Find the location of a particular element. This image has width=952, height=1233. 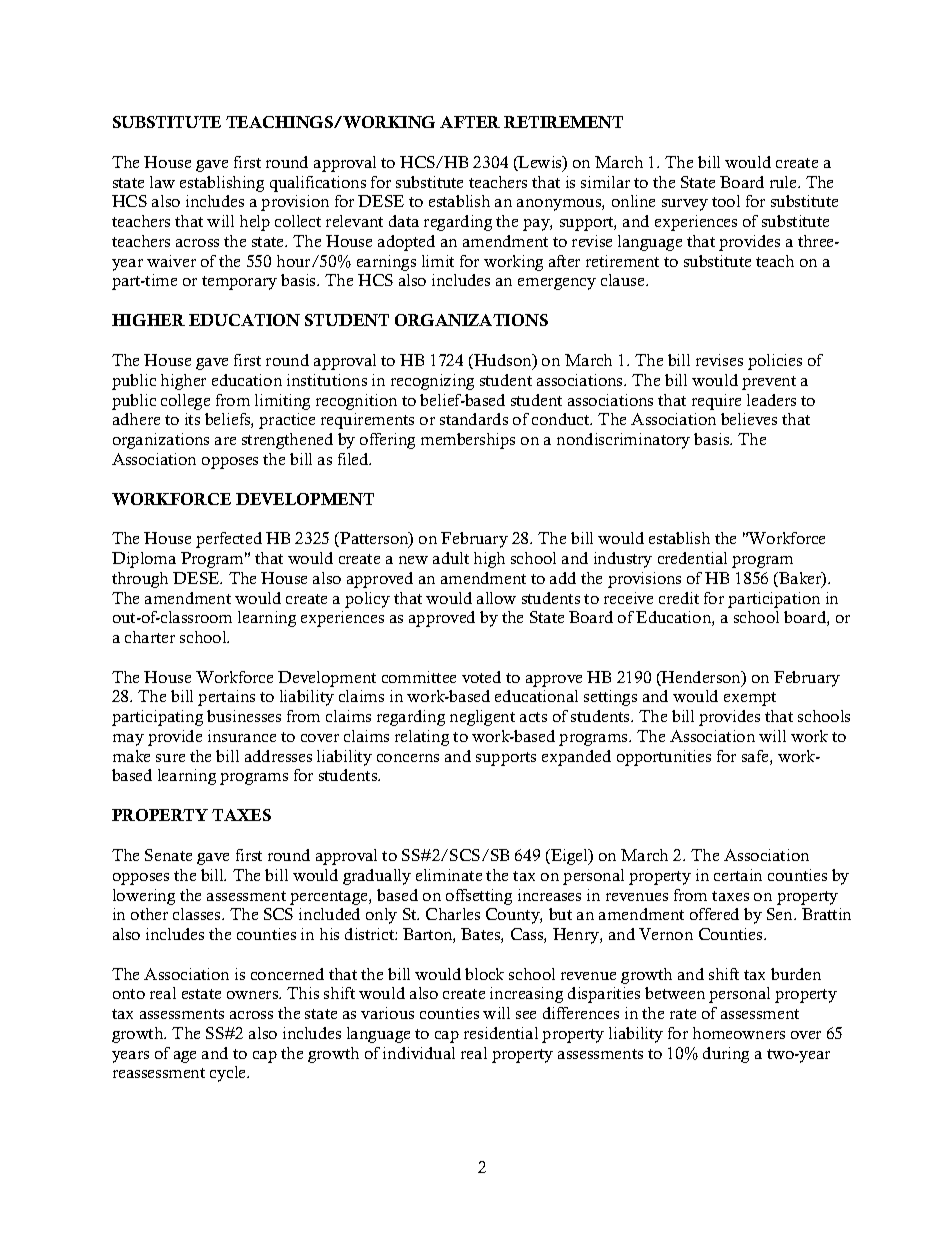

eliminate is located at coordinates (449, 875).
